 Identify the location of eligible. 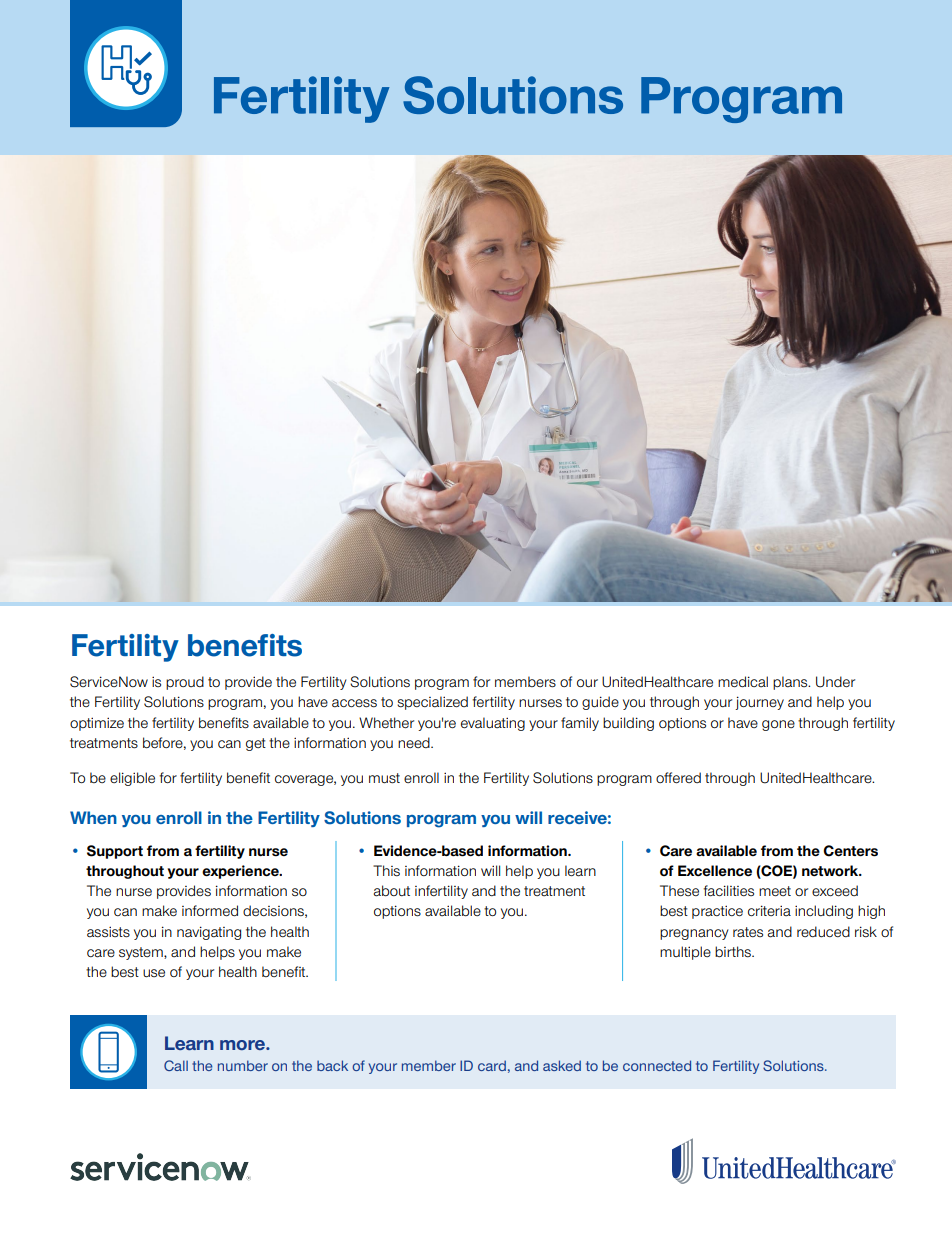
(132, 779).
